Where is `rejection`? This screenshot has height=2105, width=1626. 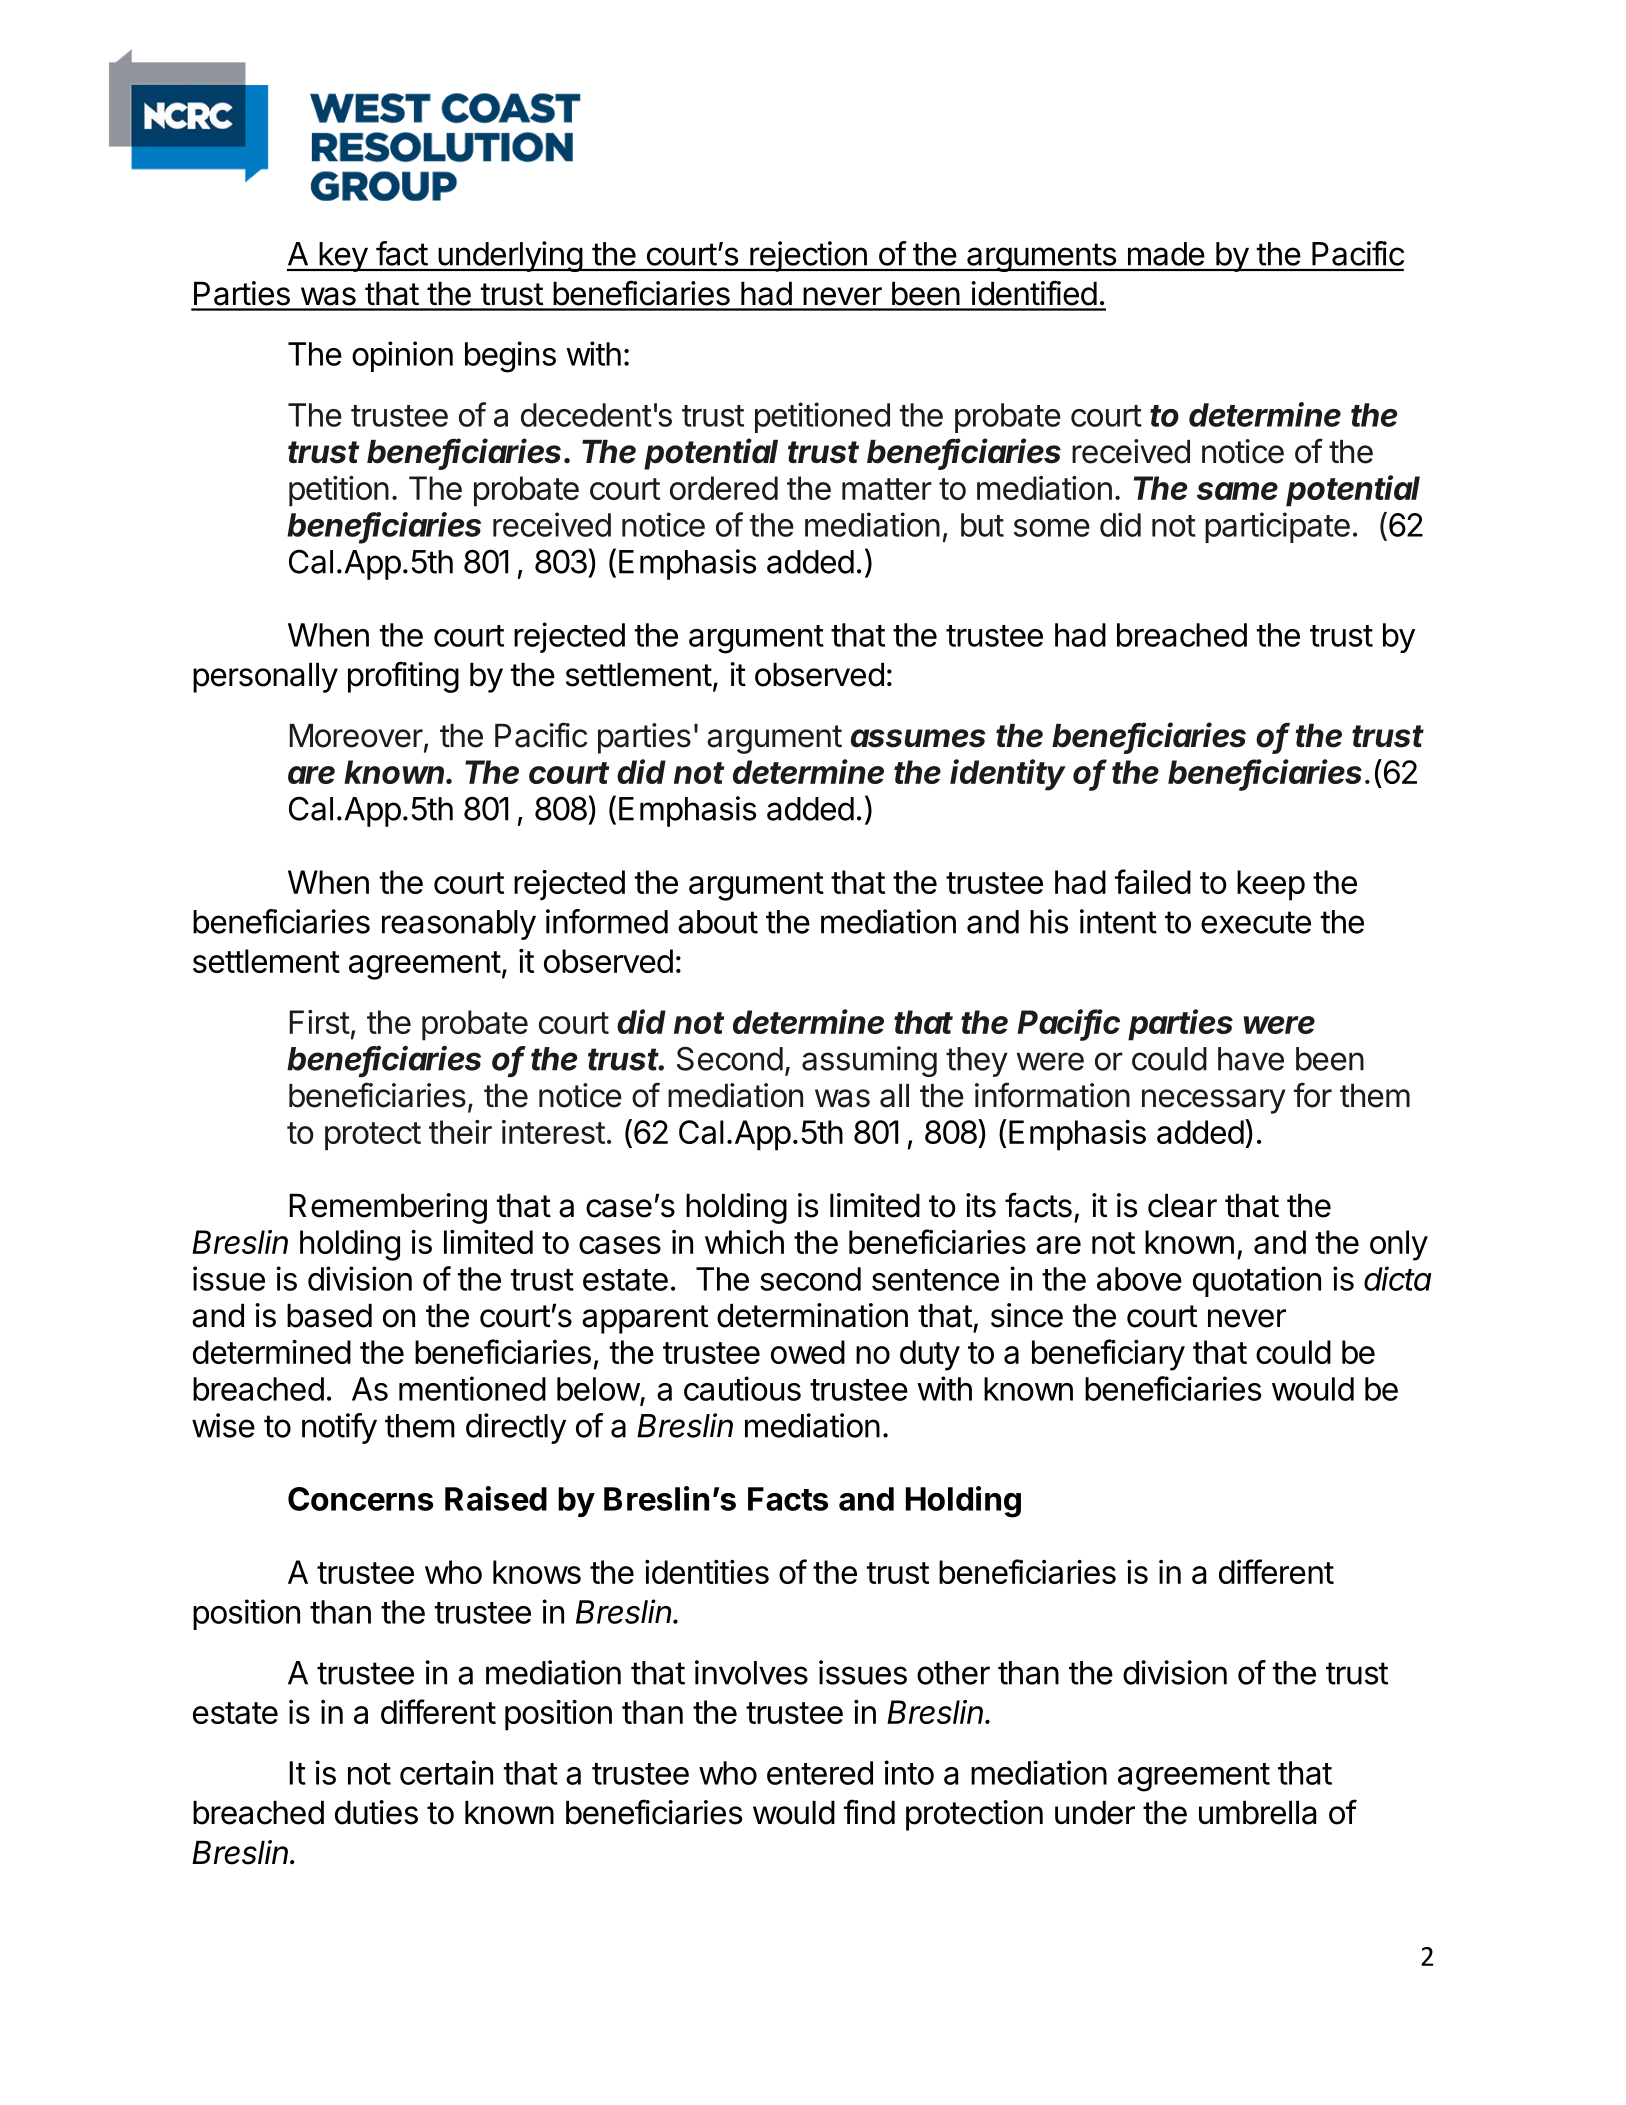 rejection is located at coordinates (808, 256).
